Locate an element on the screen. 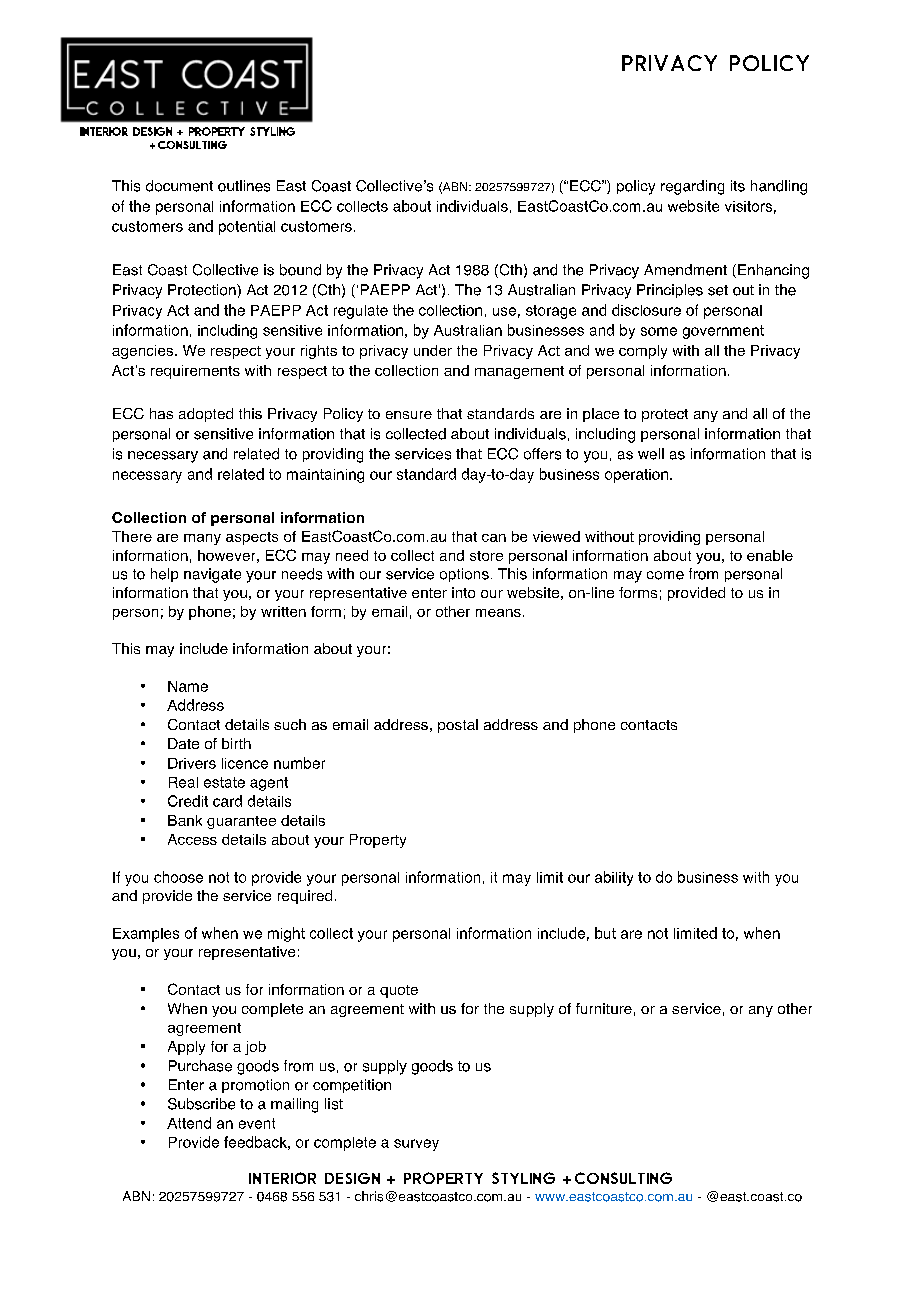 The width and height of the screenshot is (924, 1308). come is located at coordinates (665, 575).
